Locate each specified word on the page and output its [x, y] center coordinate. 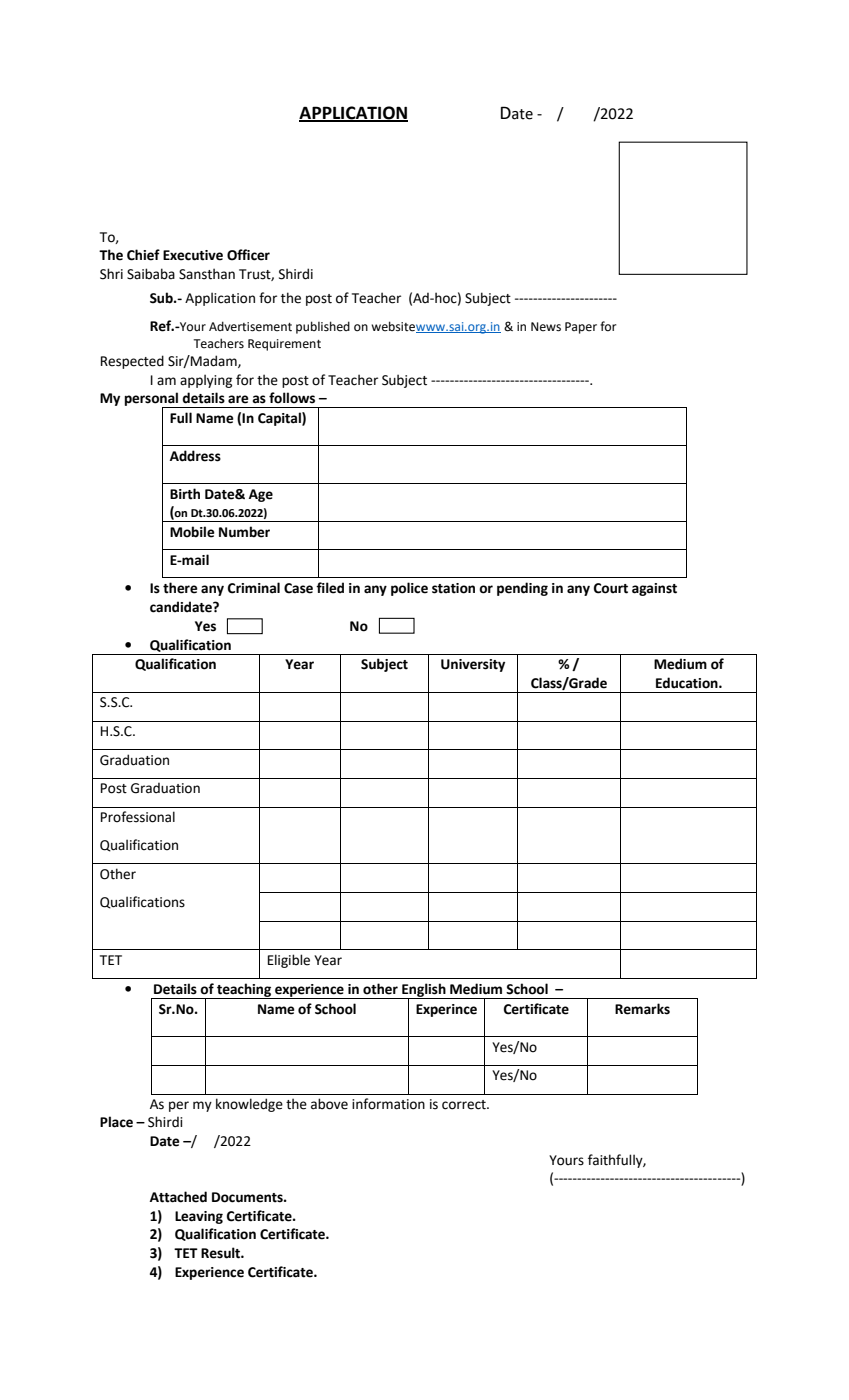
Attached [178, 1197]
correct [465, 1105]
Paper [581, 328]
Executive [193, 255]
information [388, 1104]
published [323, 327]
